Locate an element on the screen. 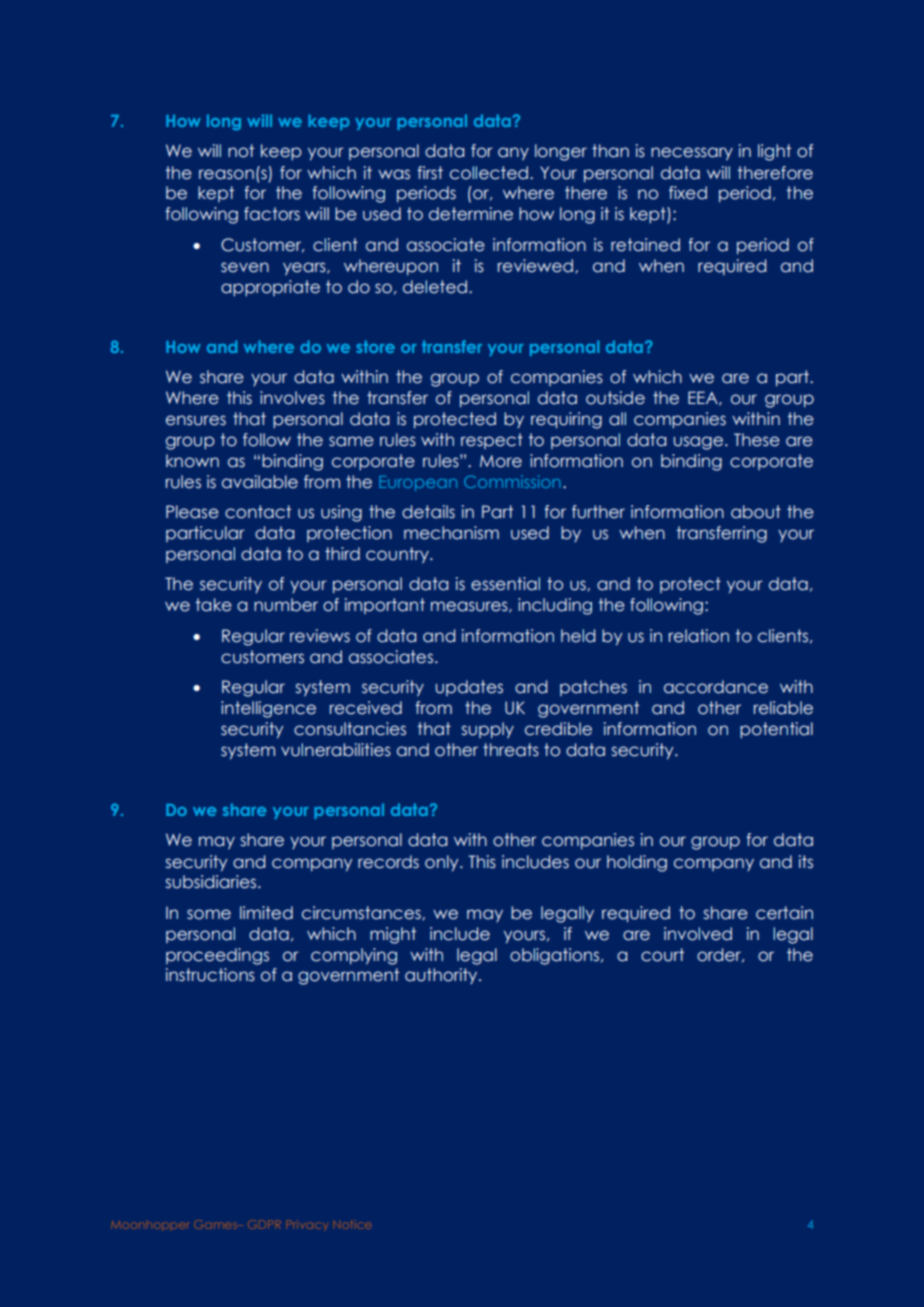 Image resolution: width=924 pixels, height=1307 pixels. factors is located at coordinates (272, 214).
